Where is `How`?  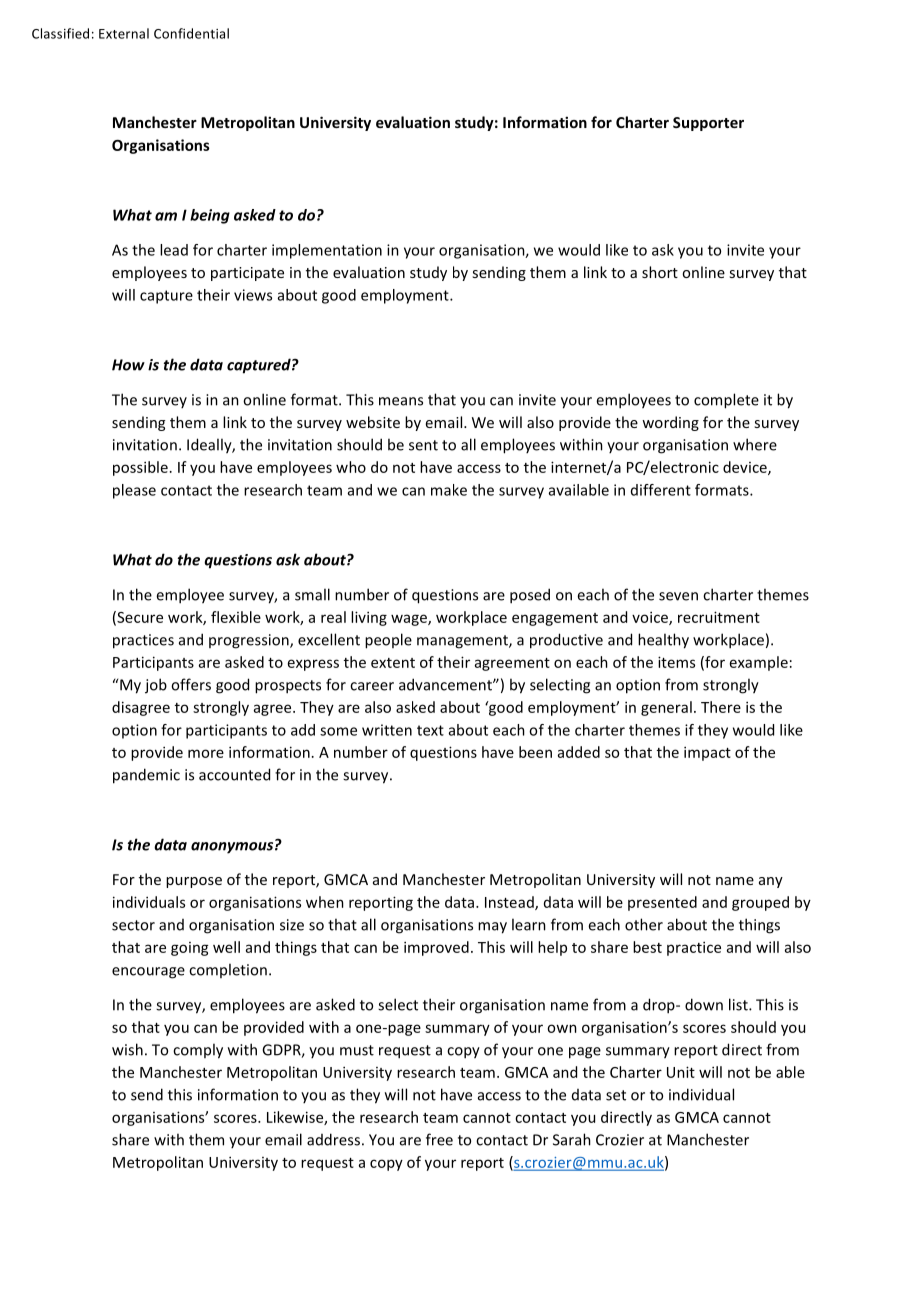 How is located at coordinates (128, 365).
